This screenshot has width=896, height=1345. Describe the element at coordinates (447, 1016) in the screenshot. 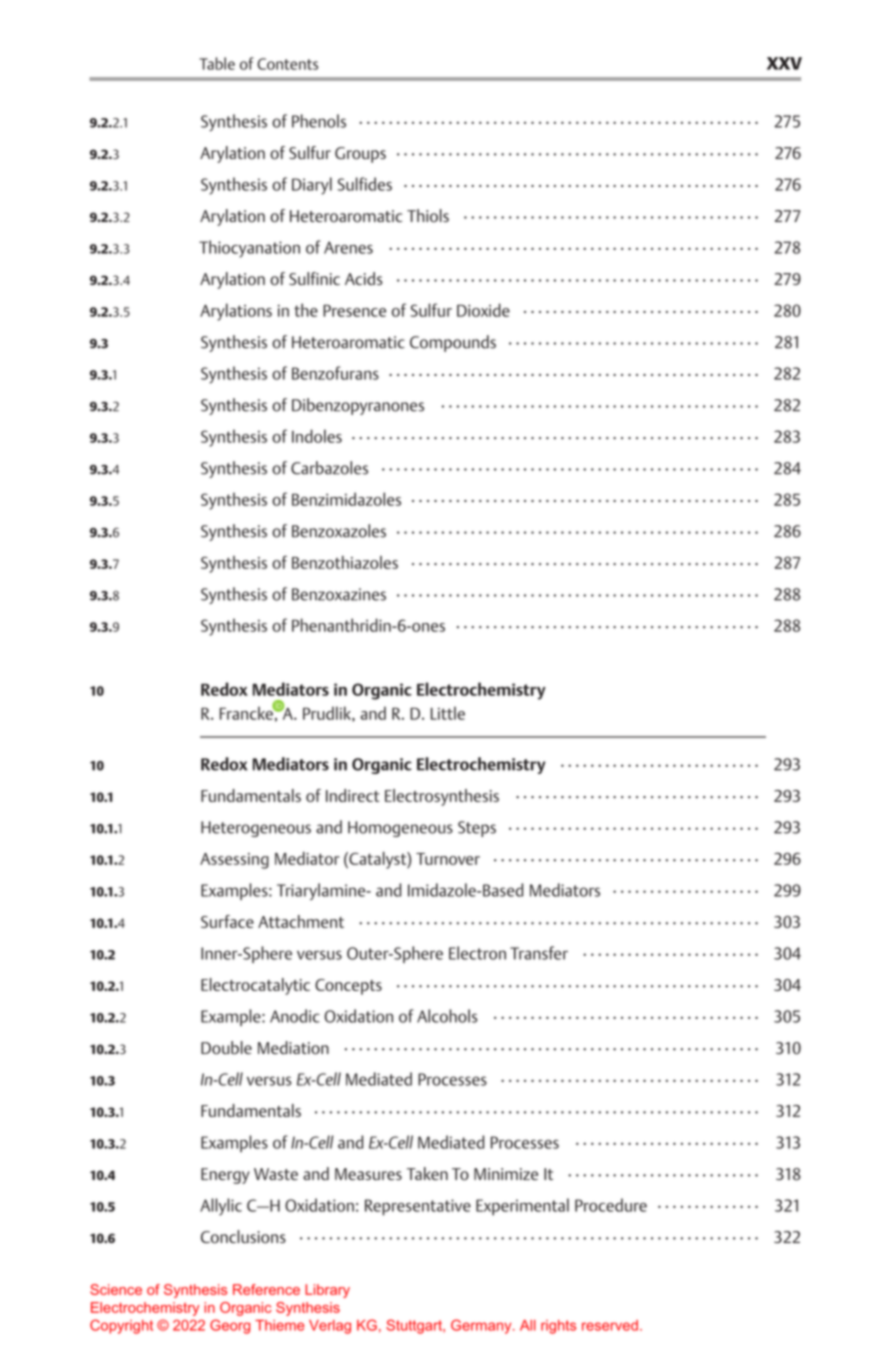

I see `Alcohols` at that location.
